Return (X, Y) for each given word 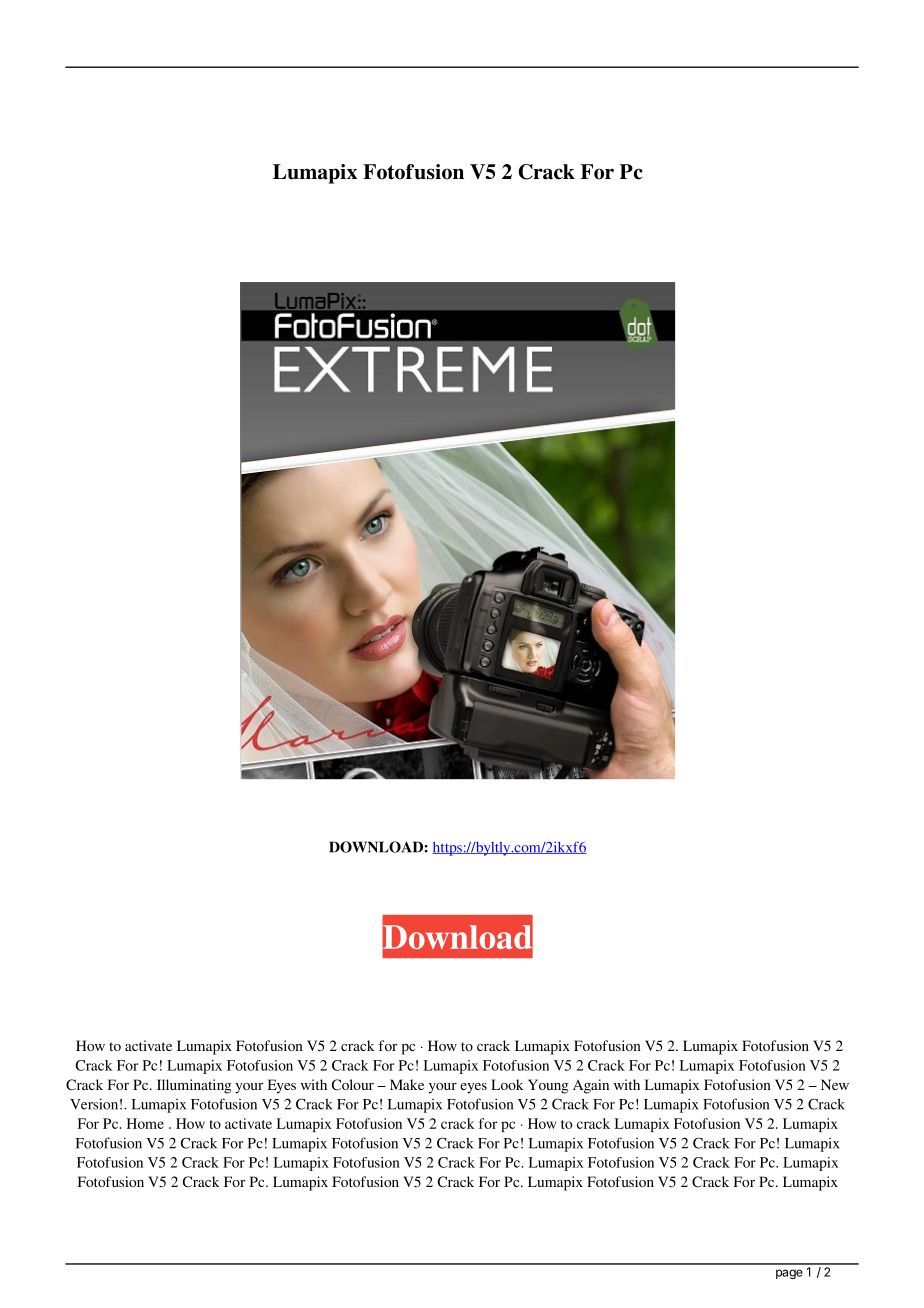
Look (507, 1084)
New (835, 1084)
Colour (353, 1084)
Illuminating (194, 1086)
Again (591, 1086)
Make (407, 1084)
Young (548, 1086)
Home (145, 1123)
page (789, 1274)
